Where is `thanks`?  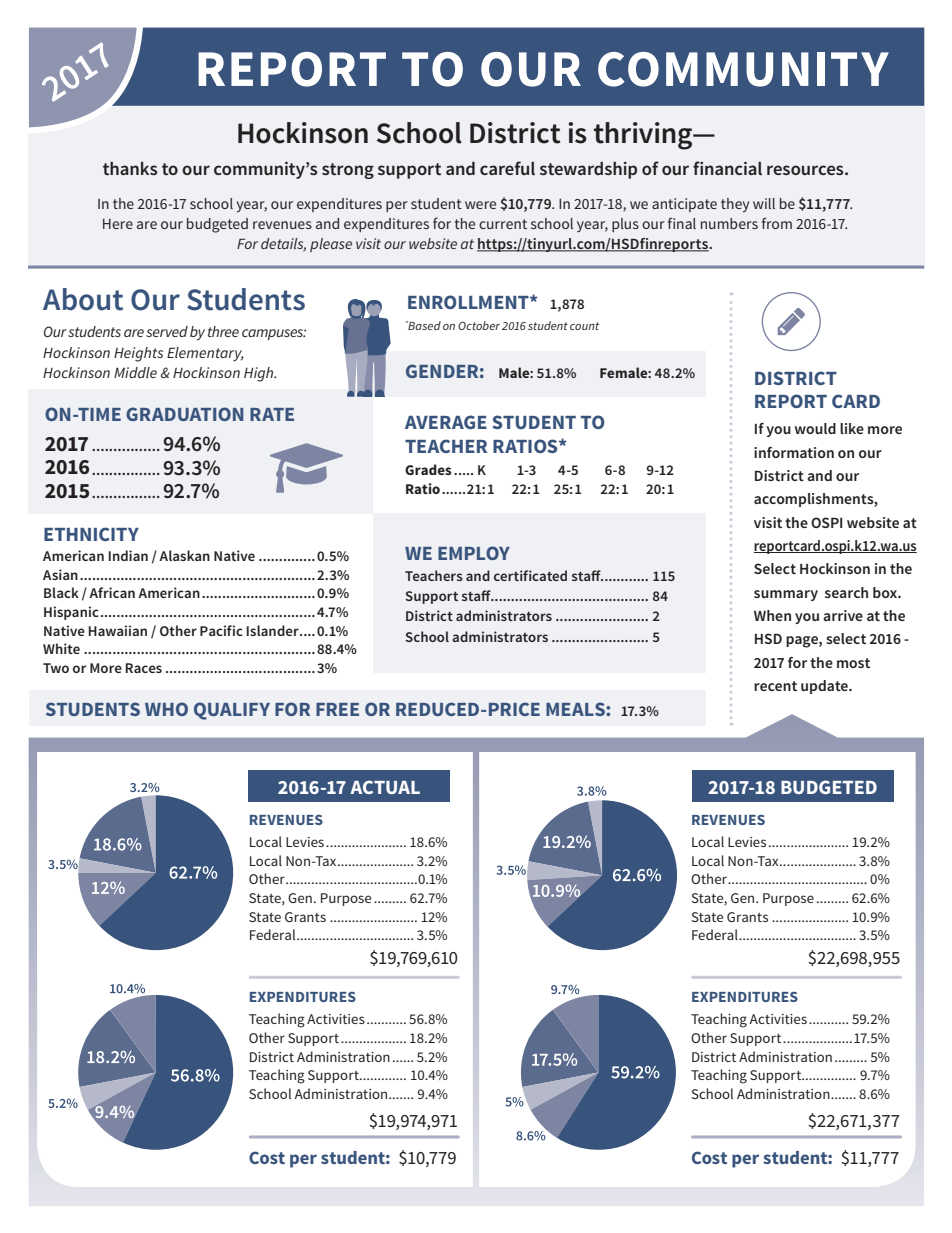
thanks is located at coordinates (130, 168).
